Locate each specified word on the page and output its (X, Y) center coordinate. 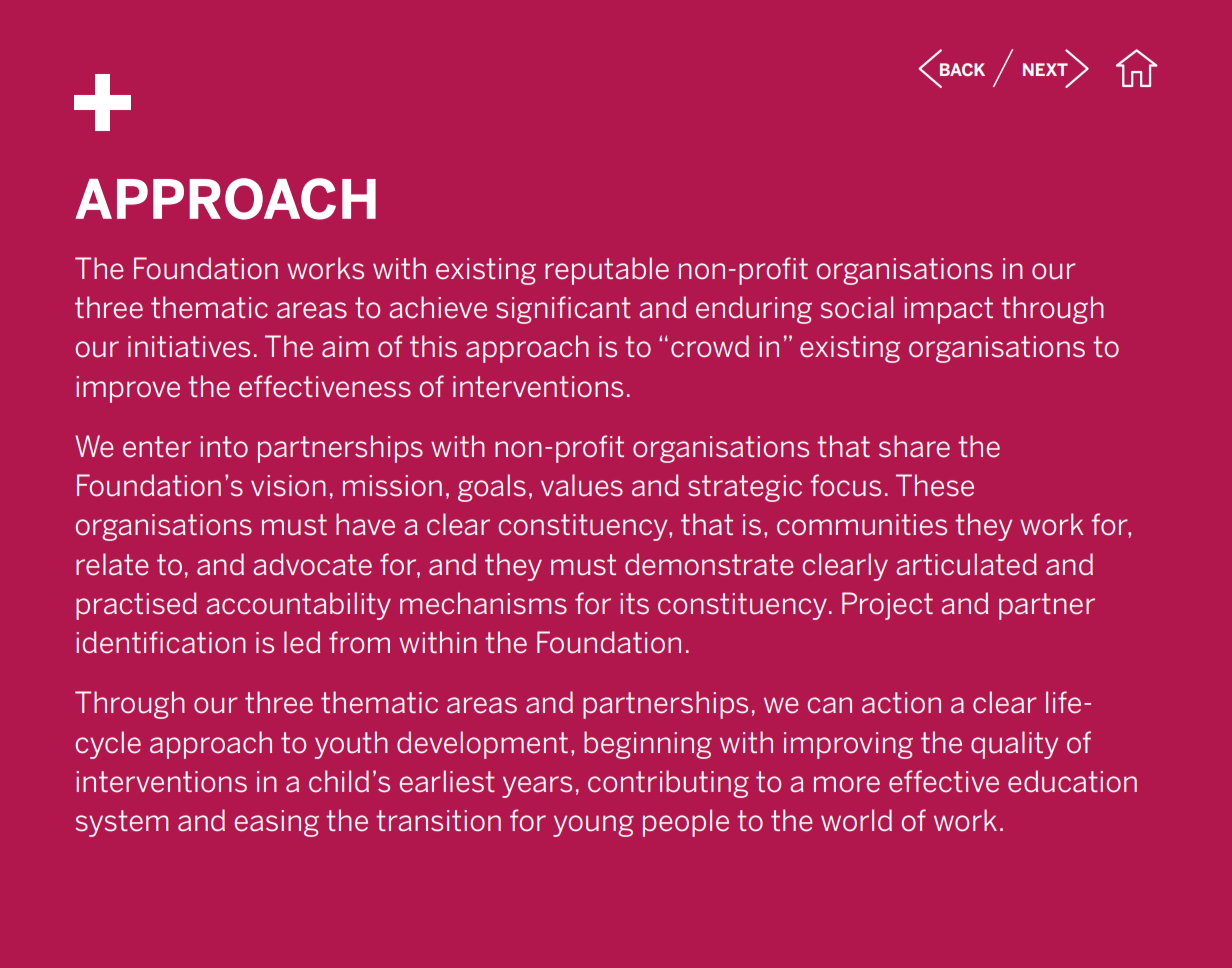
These (935, 485)
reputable (607, 271)
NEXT (1045, 69)
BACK (962, 69)
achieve (438, 307)
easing (276, 823)
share (914, 446)
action (901, 703)
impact (948, 310)
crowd (710, 346)
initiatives (189, 347)
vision (288, 486)
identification (161, 642)
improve (128, 389)
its (634, 603)
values (582, 485)
